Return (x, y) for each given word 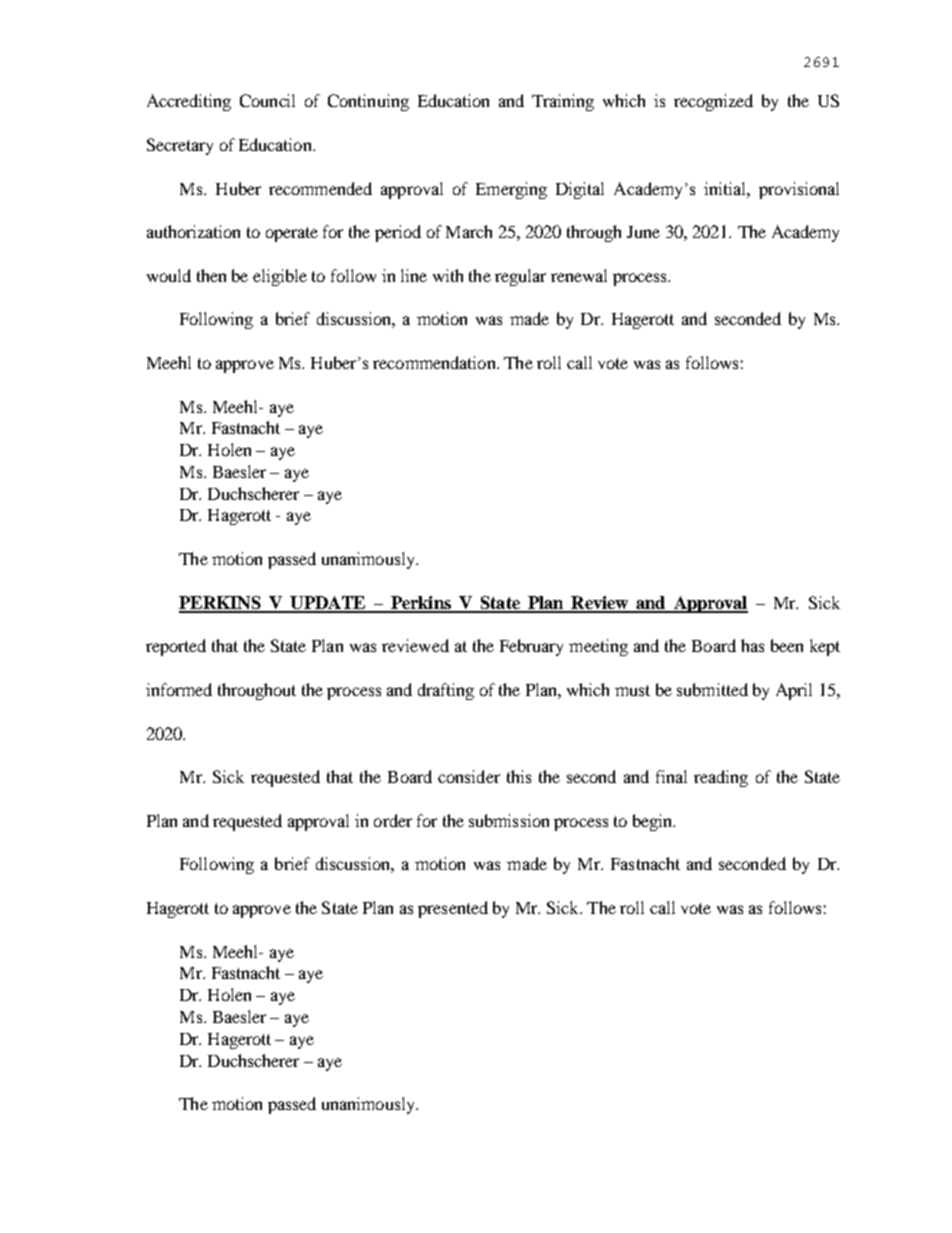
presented (453, 909)
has (752, 645)
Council (267, 100)
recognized (713, 102)
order (393, 820)
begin (653, 822)
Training (563, 102)
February (531, 647)
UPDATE (328, 604)
